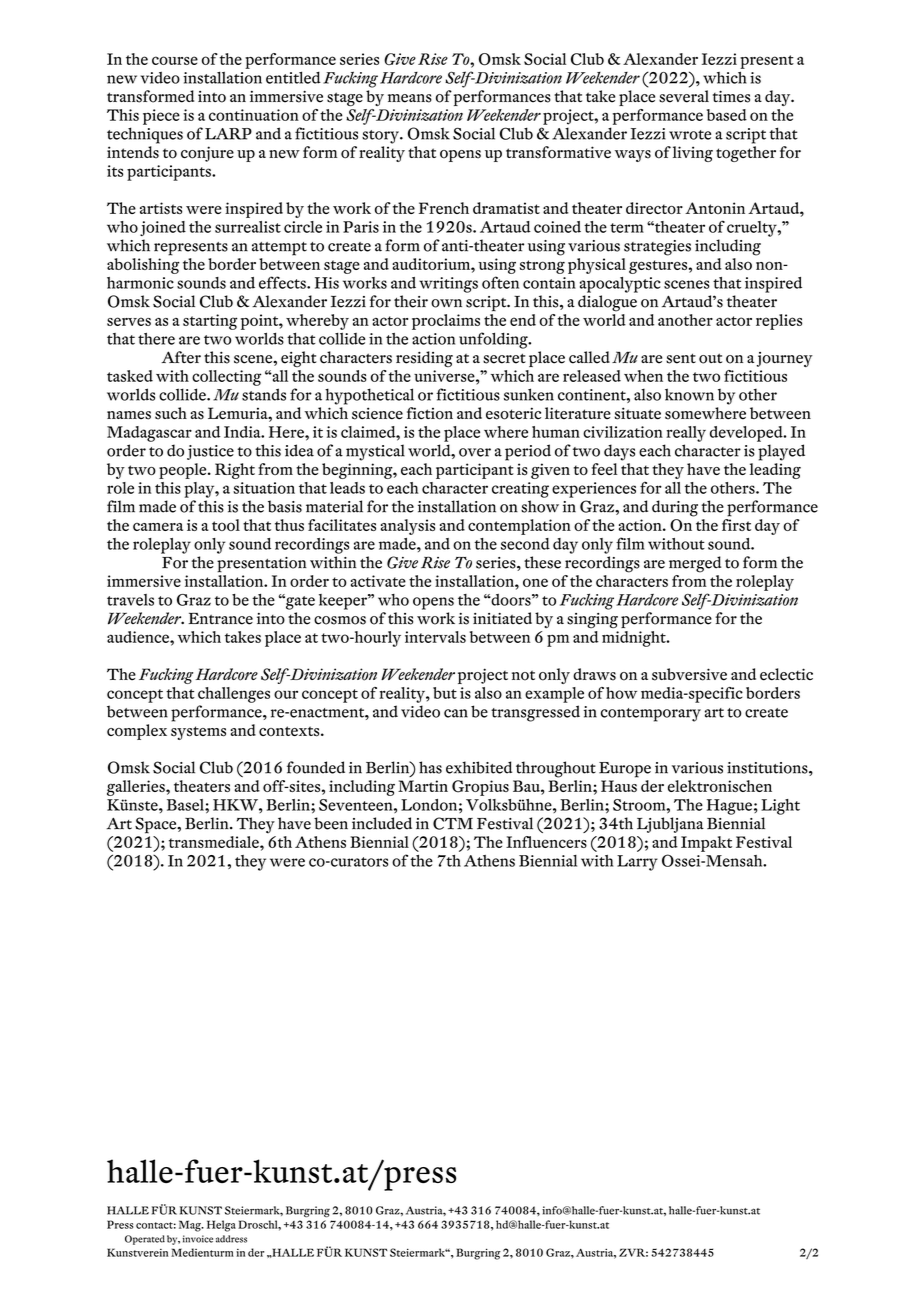 This screenshot has height=1308, width=924. Describe the element at coordinates (689, 394) in the screenshot. I see `known` at that location.
